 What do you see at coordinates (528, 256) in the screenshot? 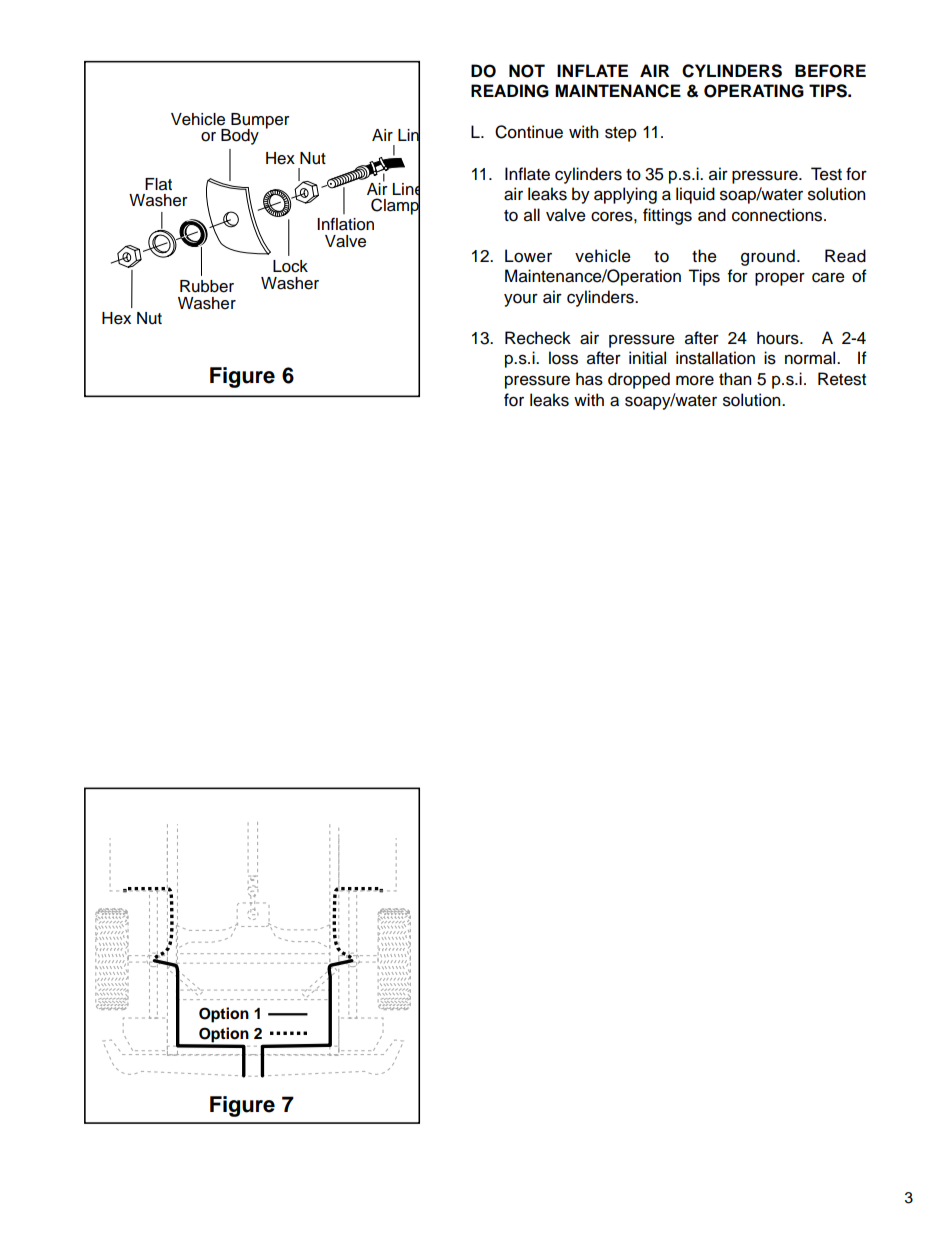
I see `Lower` at bounding box center [528, 256].
